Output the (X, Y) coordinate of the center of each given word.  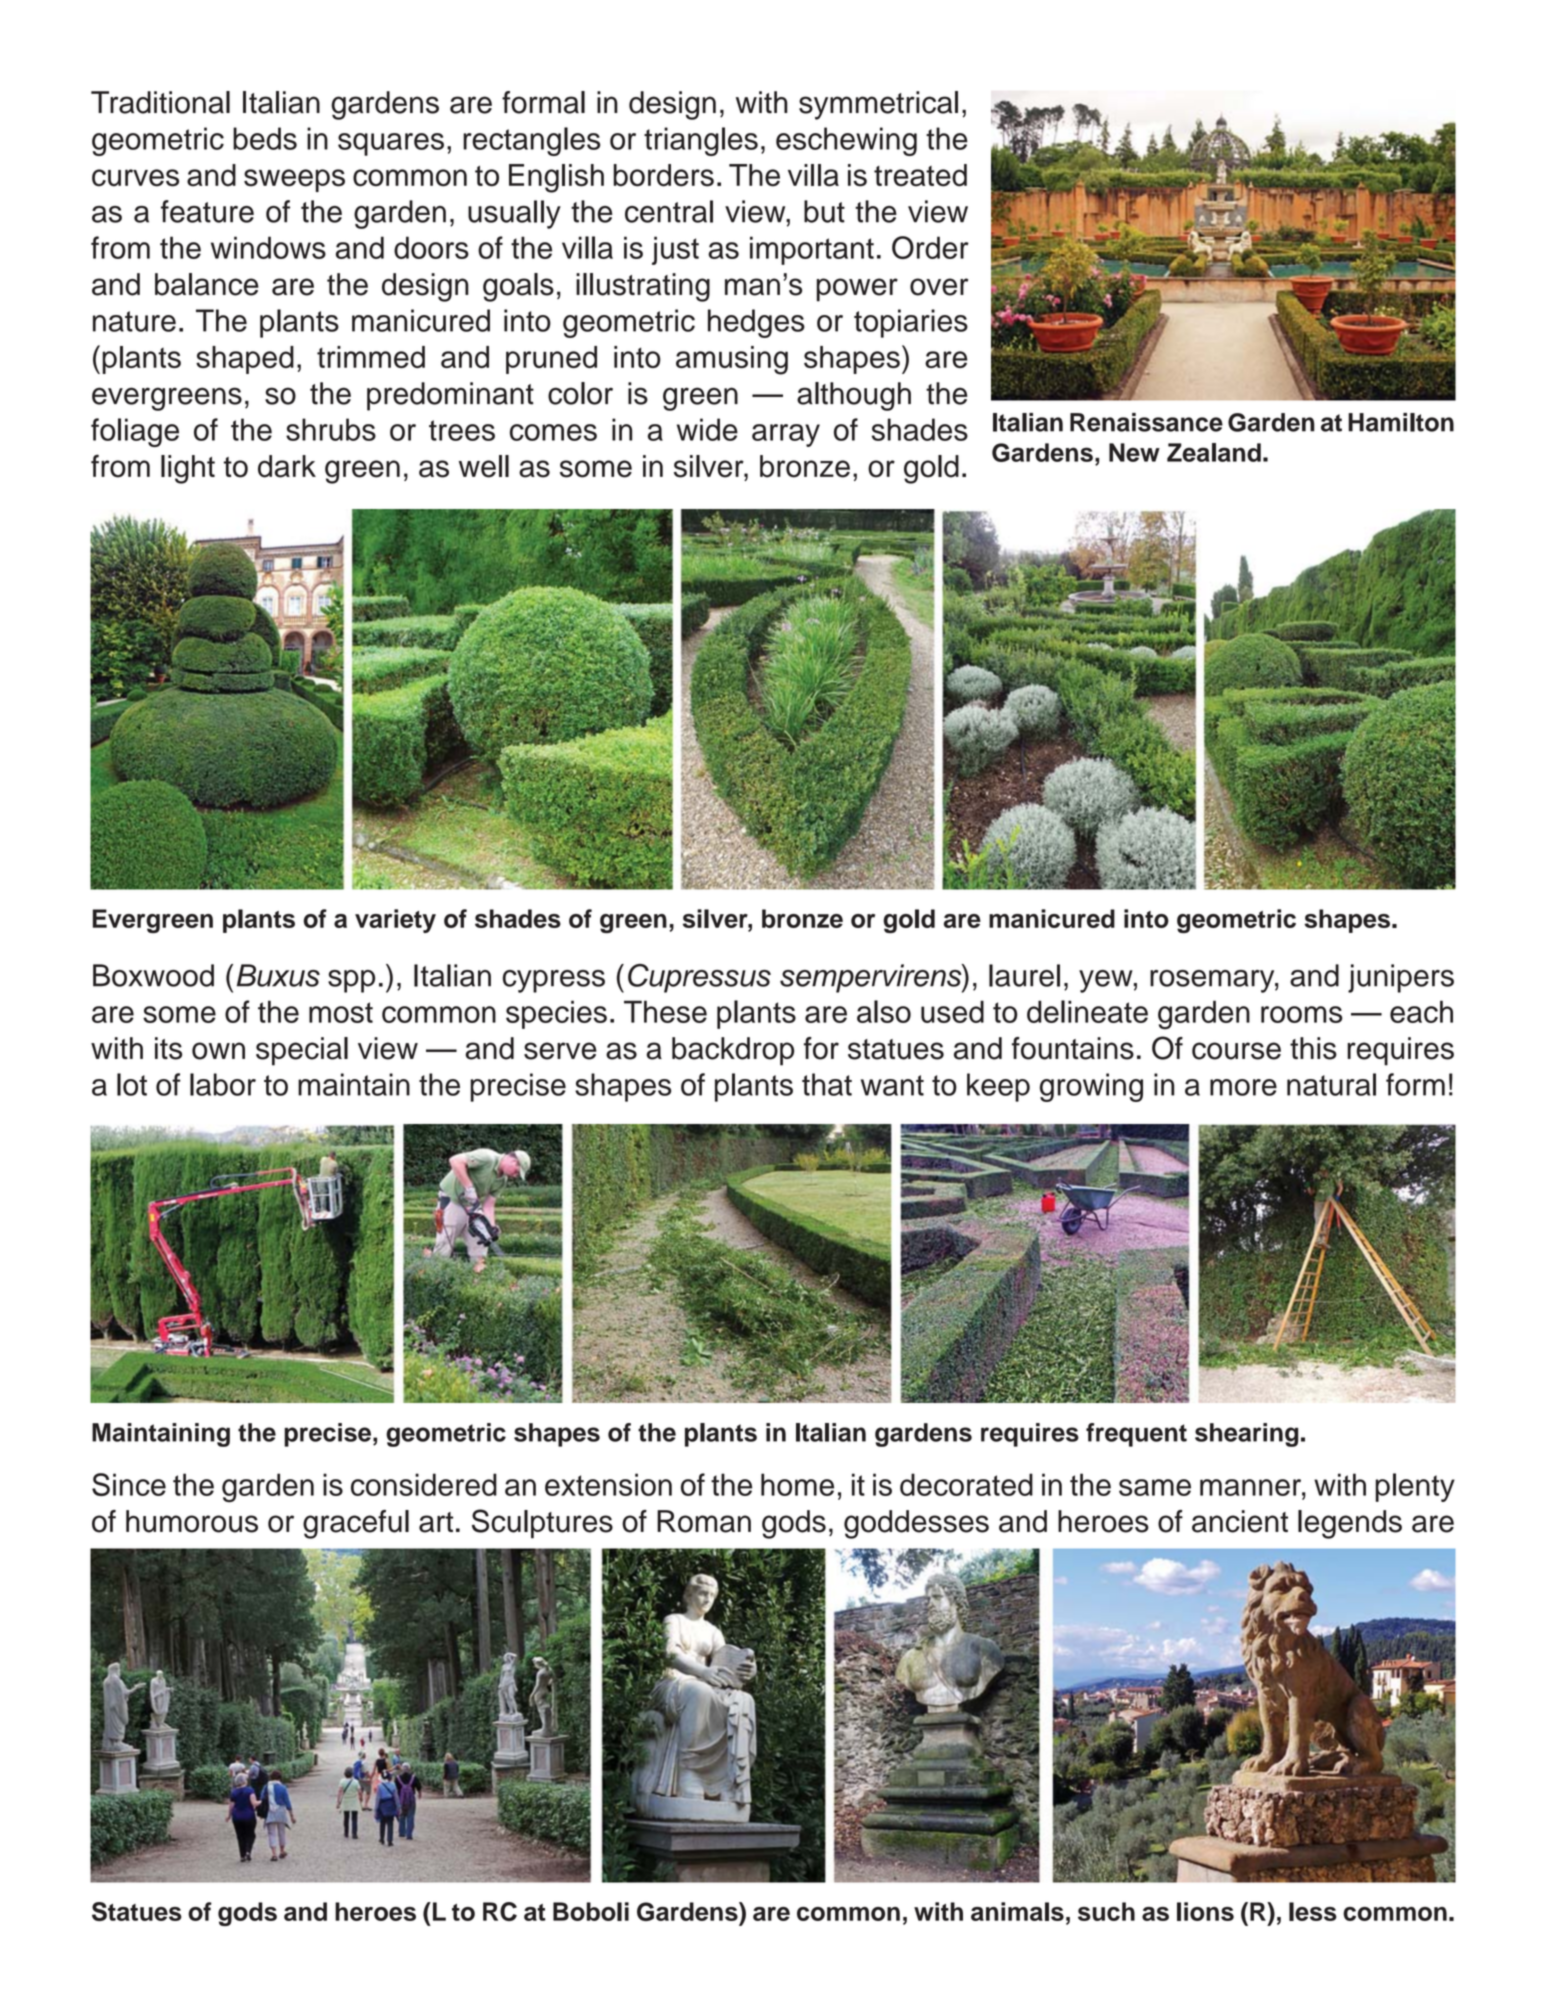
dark (287, 466)
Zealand (1214, 452)
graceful (356, 1524)
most (341, 1012)
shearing (1246, 1435)
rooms (1302, 1014)
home (797, 1484)
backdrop (733, 1051)
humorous (192, 1521)
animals (1017, 1911)
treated (920, 175)
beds (265, 138)
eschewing (846, 141)
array (786, 435)
